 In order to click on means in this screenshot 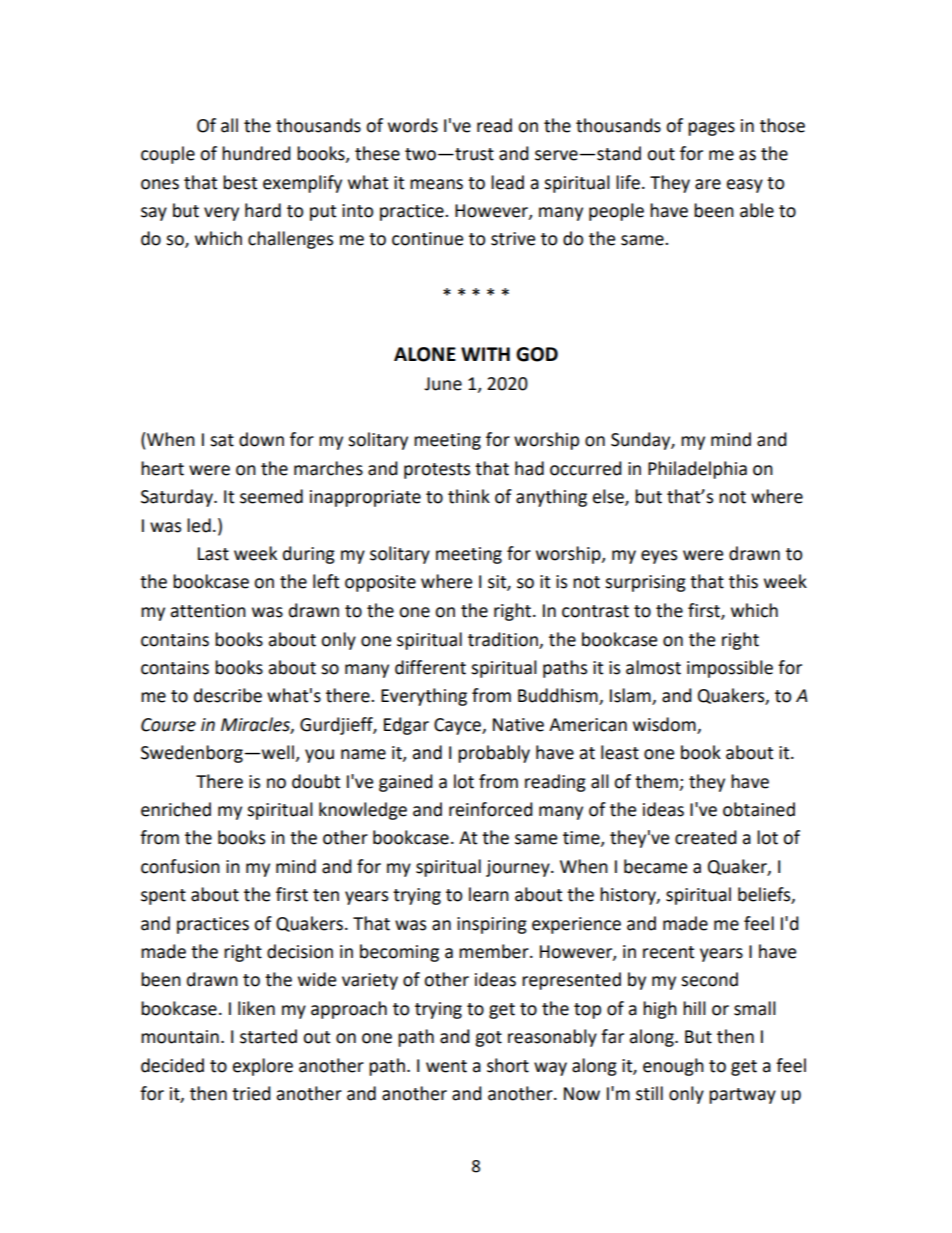, I will do `click(436, 184)`.
